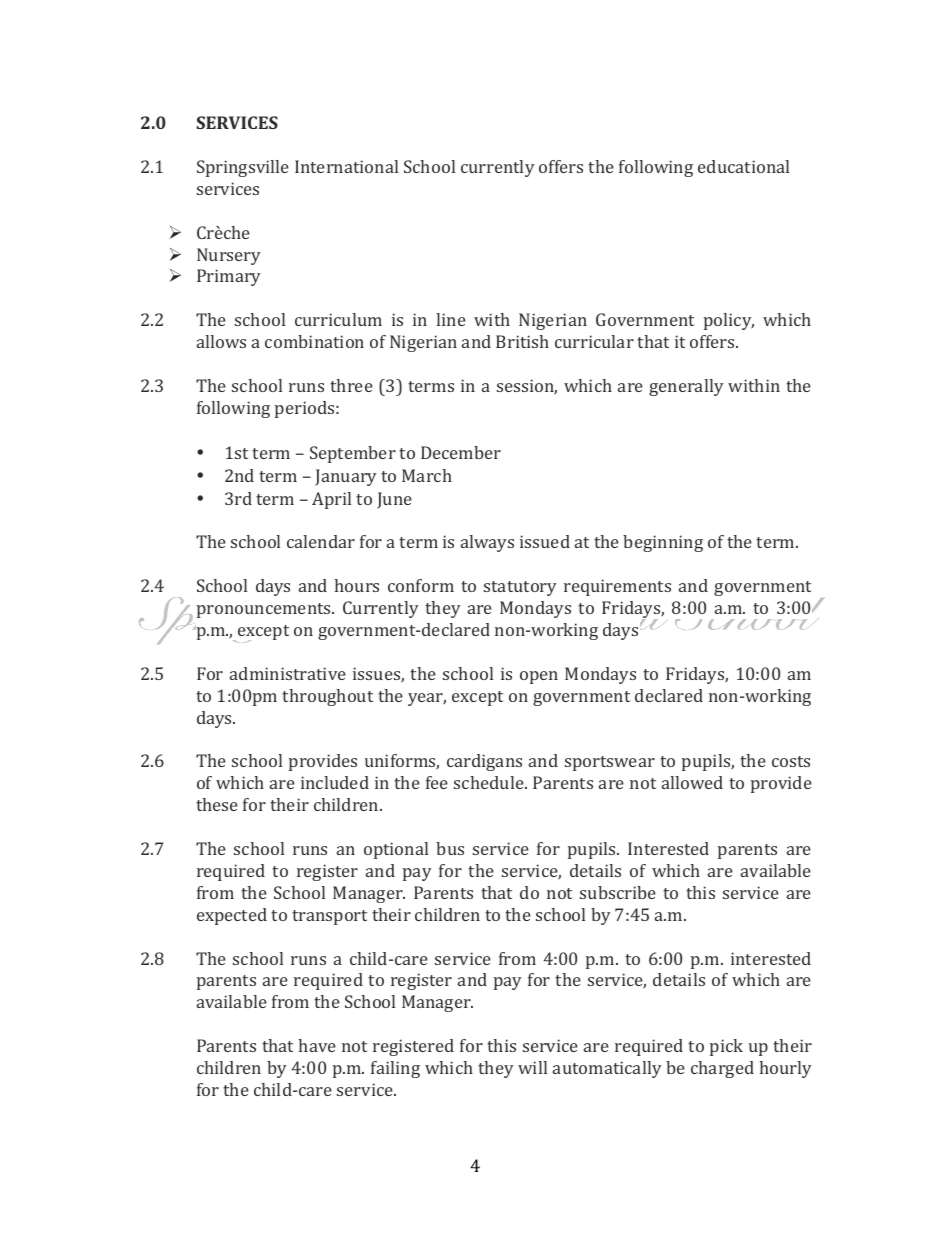  I want to click on costs, so click(791, 761).
